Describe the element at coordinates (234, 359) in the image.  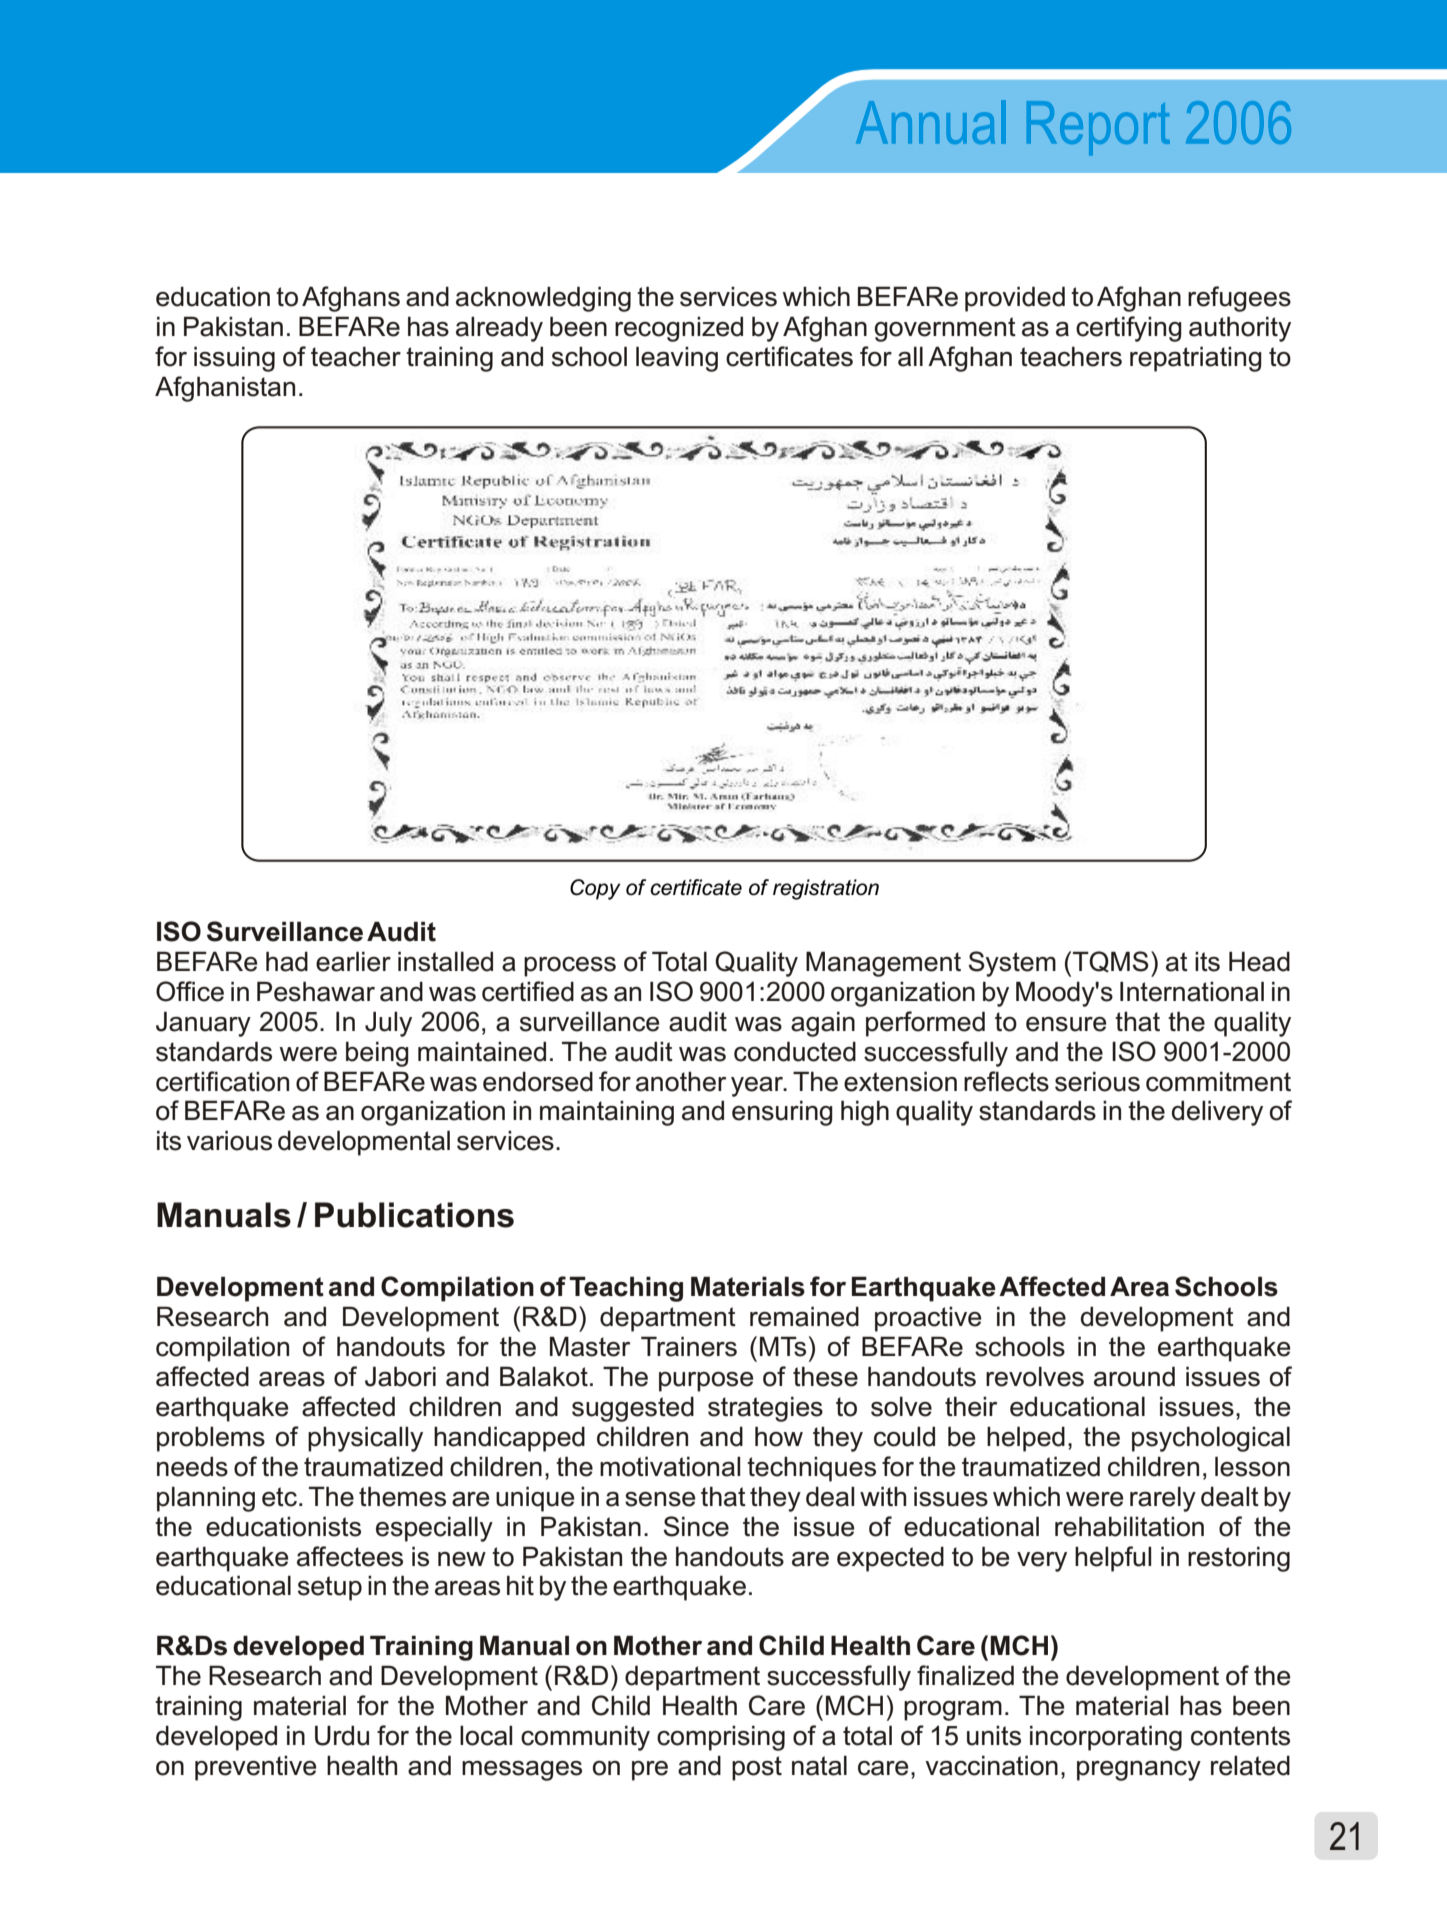
I see `issuing` at that location.
